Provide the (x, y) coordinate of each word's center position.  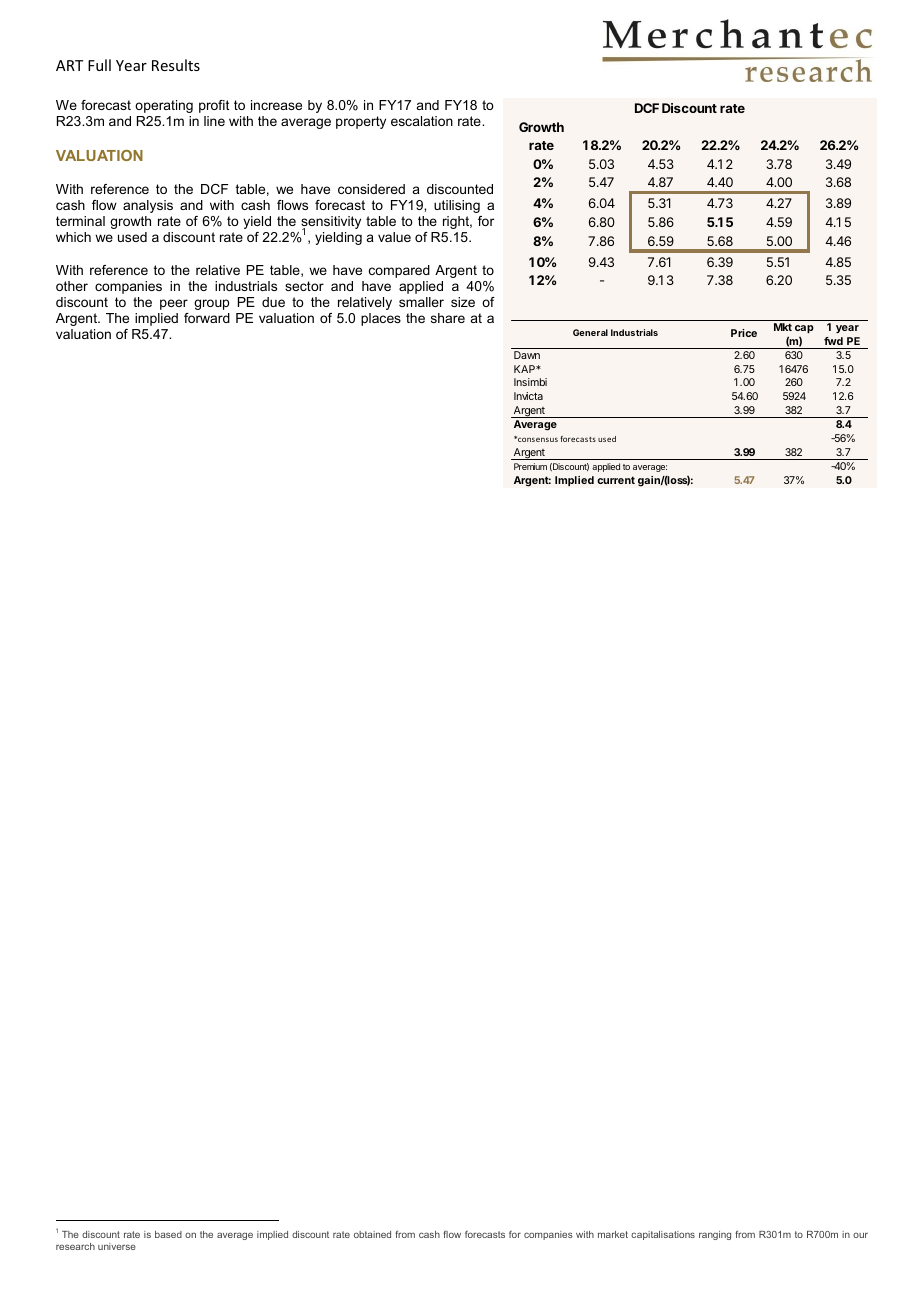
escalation (422, 121)
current (616, 480)
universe (117, 1246)
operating (164, 106)
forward (207, 318)
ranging (715, 1235)
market (613, 1234)
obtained (372, 1234)
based (168, 1234)
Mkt (783, 327)
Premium (530, 466)
